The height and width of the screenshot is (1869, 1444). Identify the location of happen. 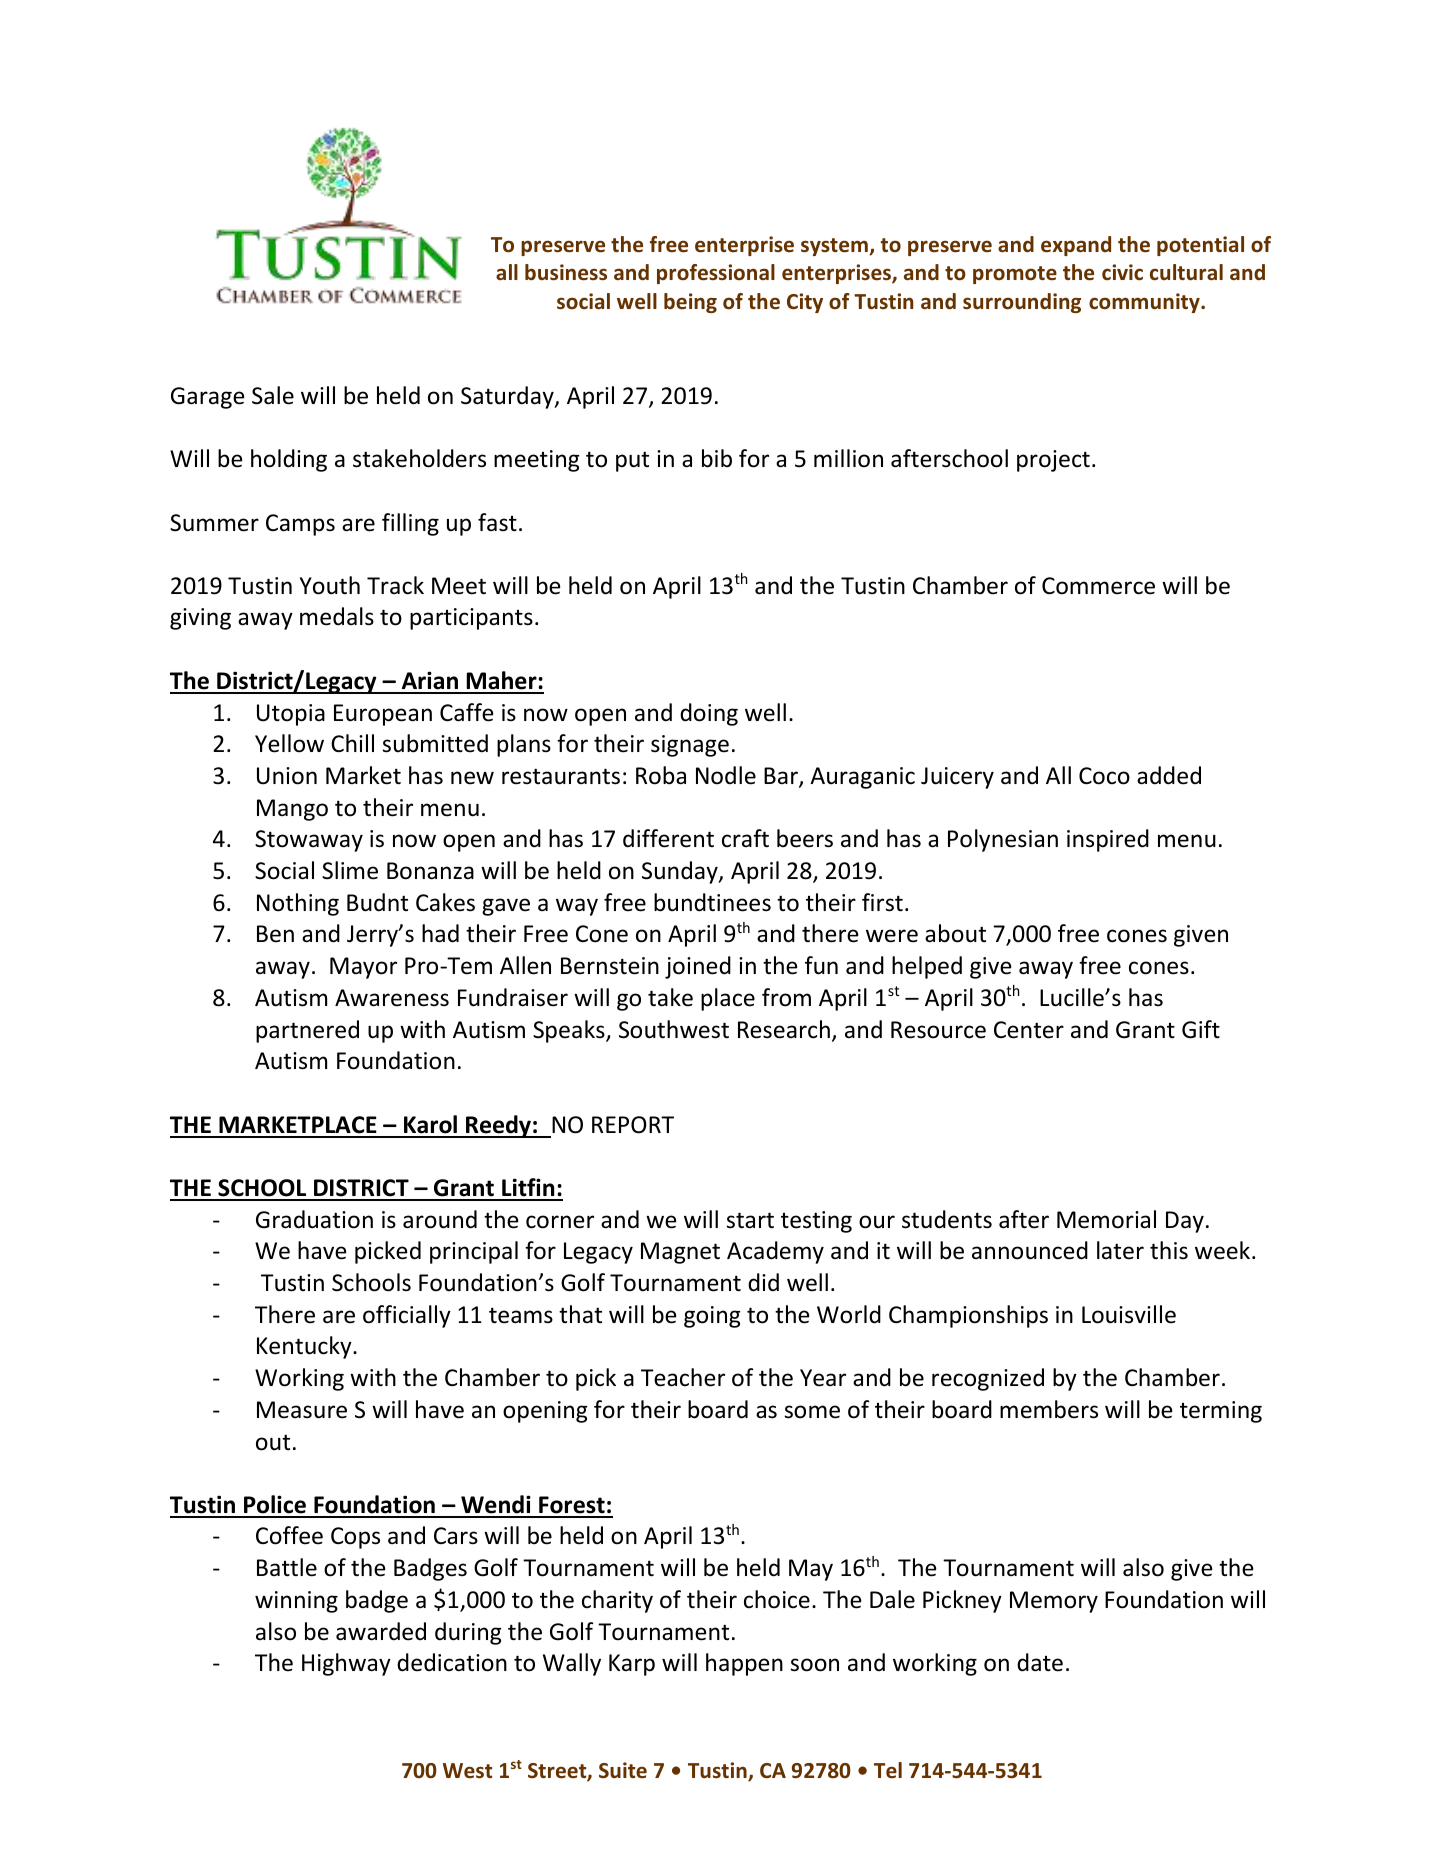
(744, 1664).
